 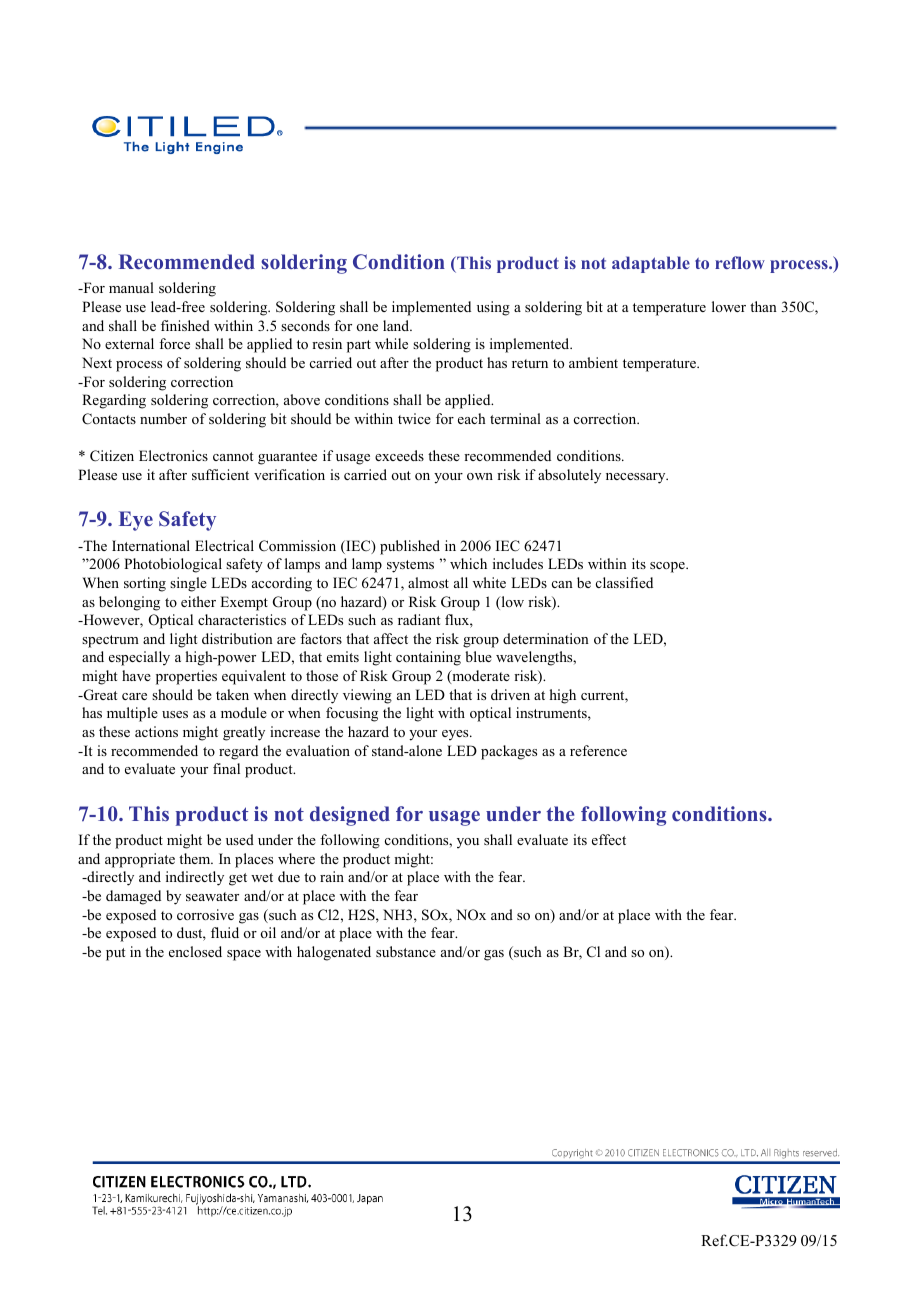 I want to click on manual, so click(x=131, y=287).
